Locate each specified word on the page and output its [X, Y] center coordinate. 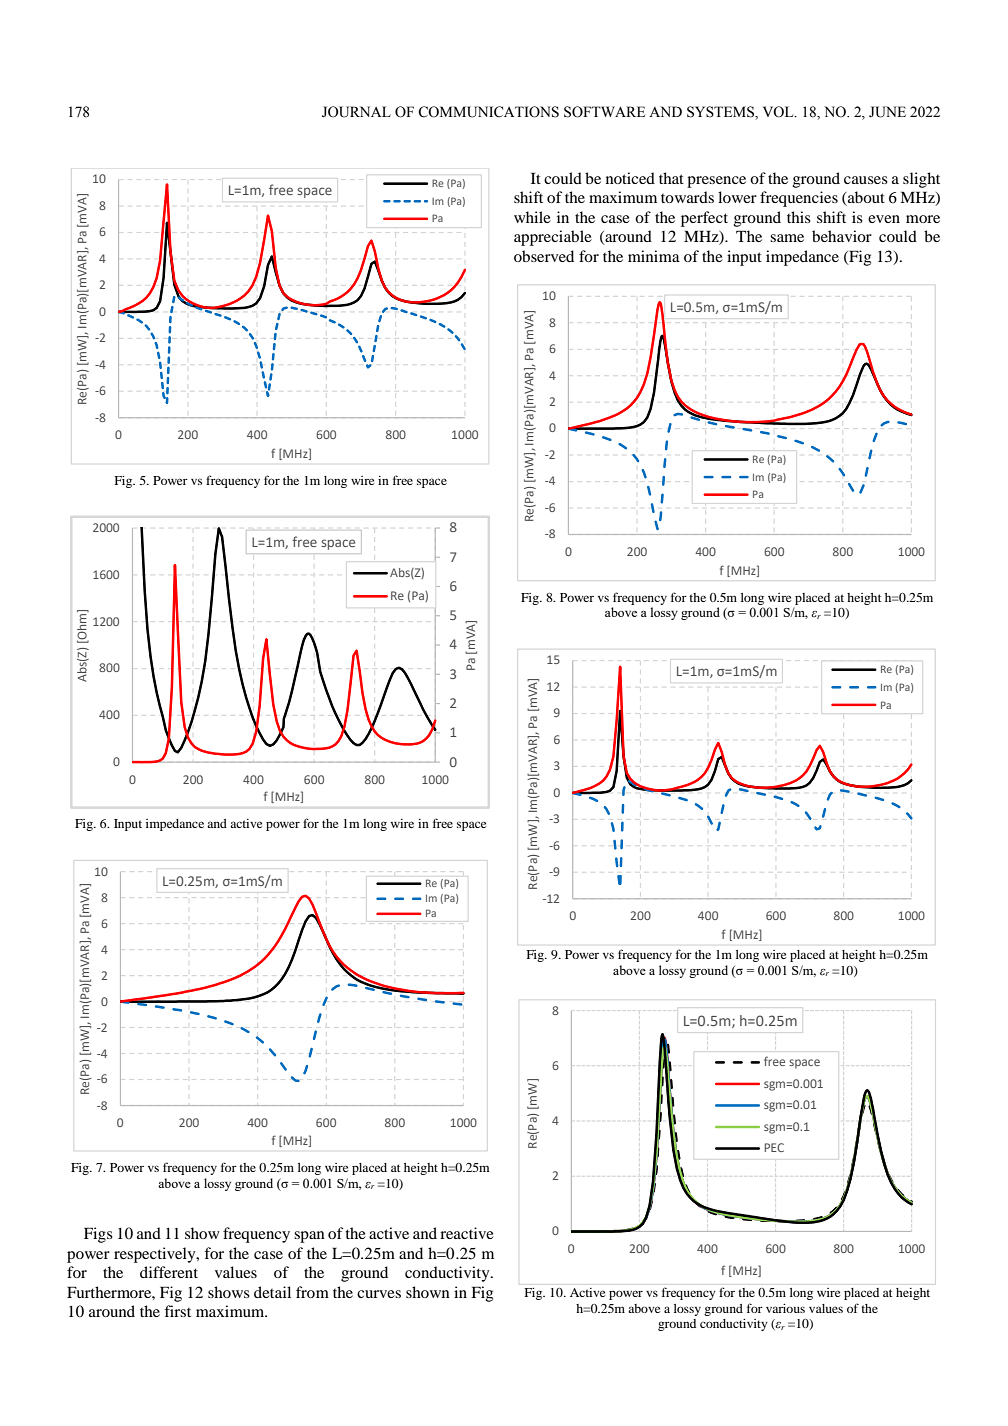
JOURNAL [356, 112]
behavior [842, 236]
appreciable [553, 238]
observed [544, 256]
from [312, 1292]
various [785, 1308]
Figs [98, 1235]
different [169, 1272]
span [309, 1237]
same [787, 238]
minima [654, 256]
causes [866, 180]
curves [379, 1294]
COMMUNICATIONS [488, 112]
